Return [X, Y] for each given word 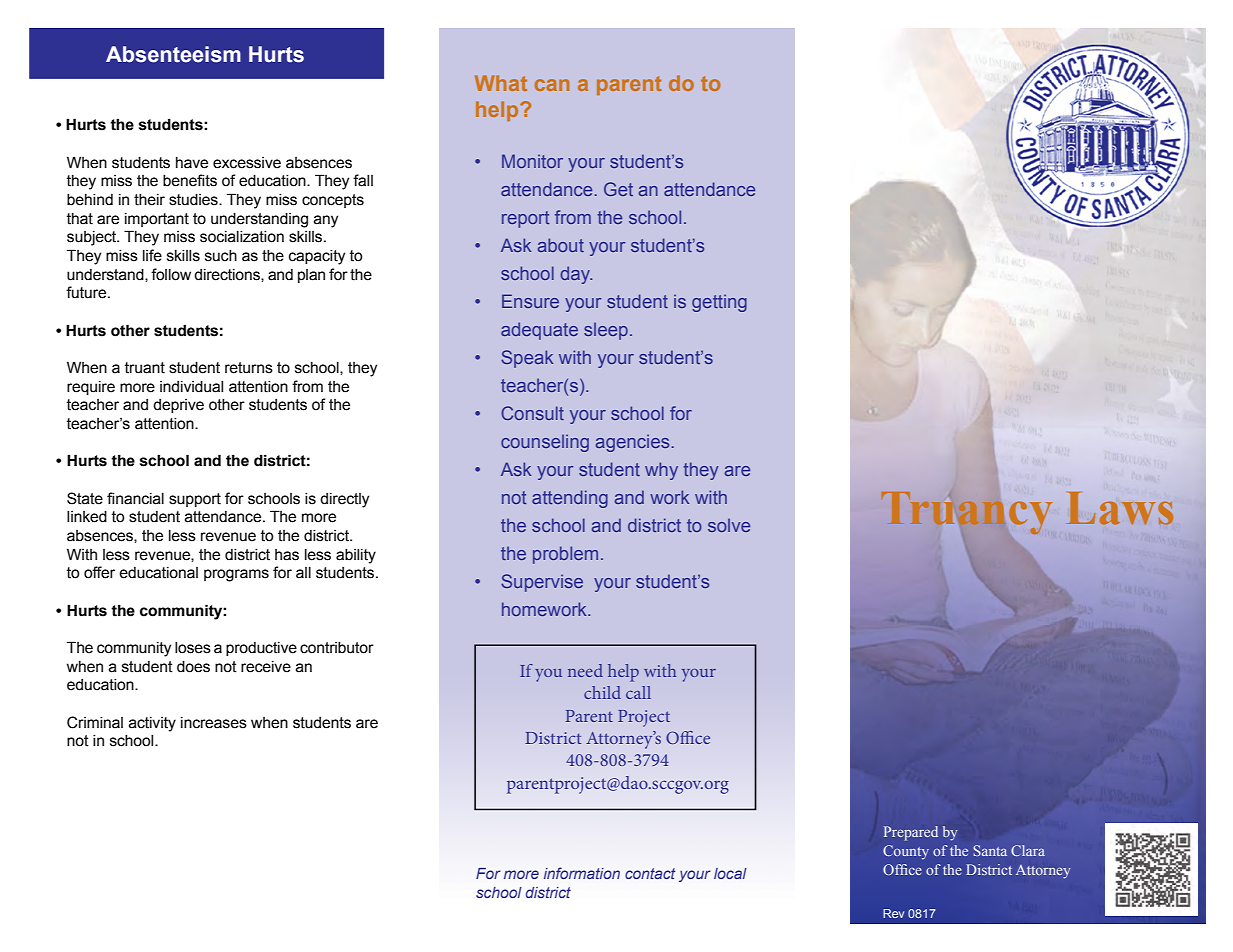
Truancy [967, 513]
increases [214, 723]
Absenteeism [173, 54]
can [552, 85]
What [501, 83]
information [582, 873]
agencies [632, 443]
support [195, 500]
